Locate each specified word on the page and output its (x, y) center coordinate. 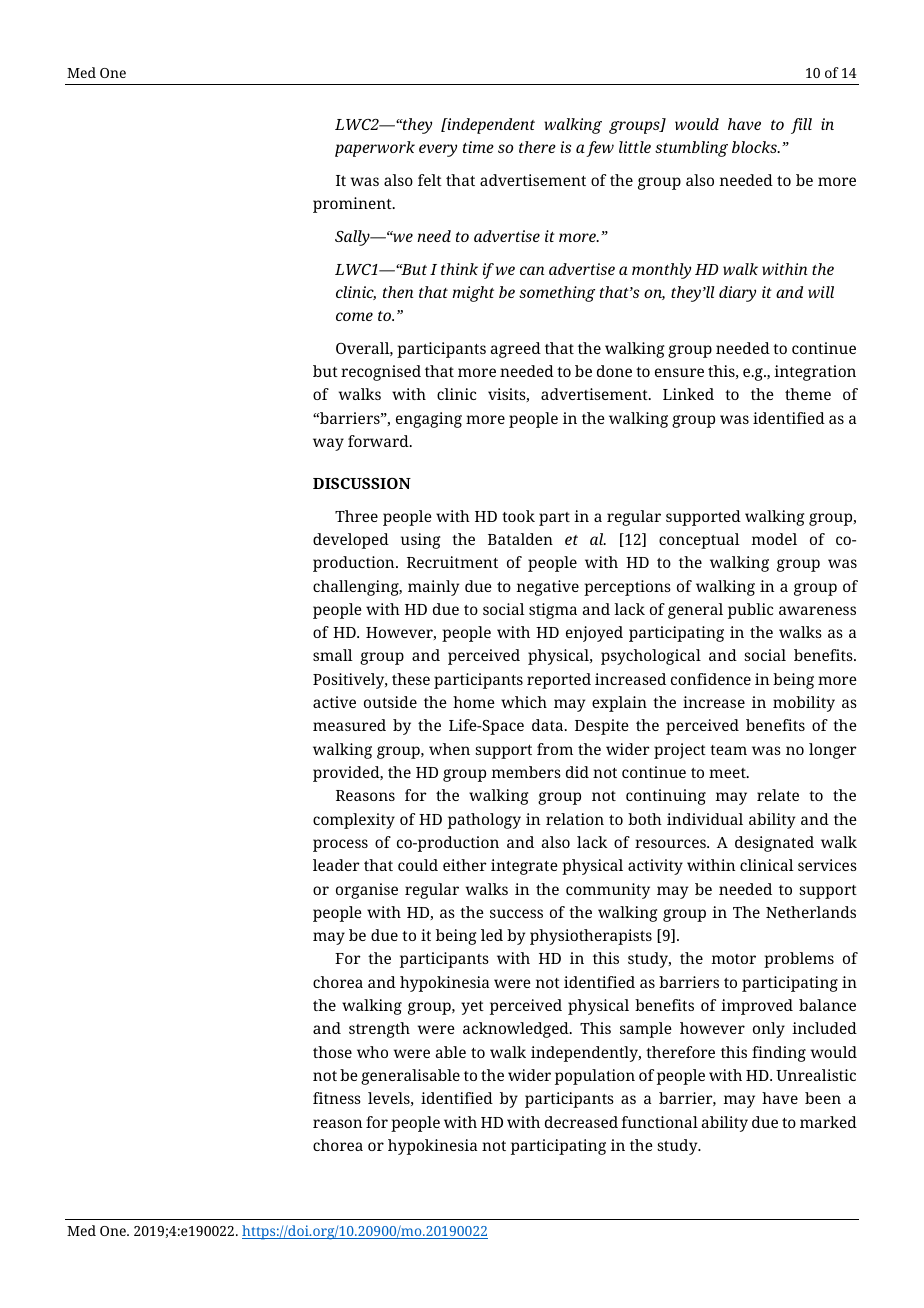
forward (379, 441)
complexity (354, 821)
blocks (755, 147)
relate (778, 795)
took (518, 516)
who (372, 1052)
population (595, 1077)
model (774, 539)
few (600, 149)
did (577, 772)
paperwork (375, 149)
